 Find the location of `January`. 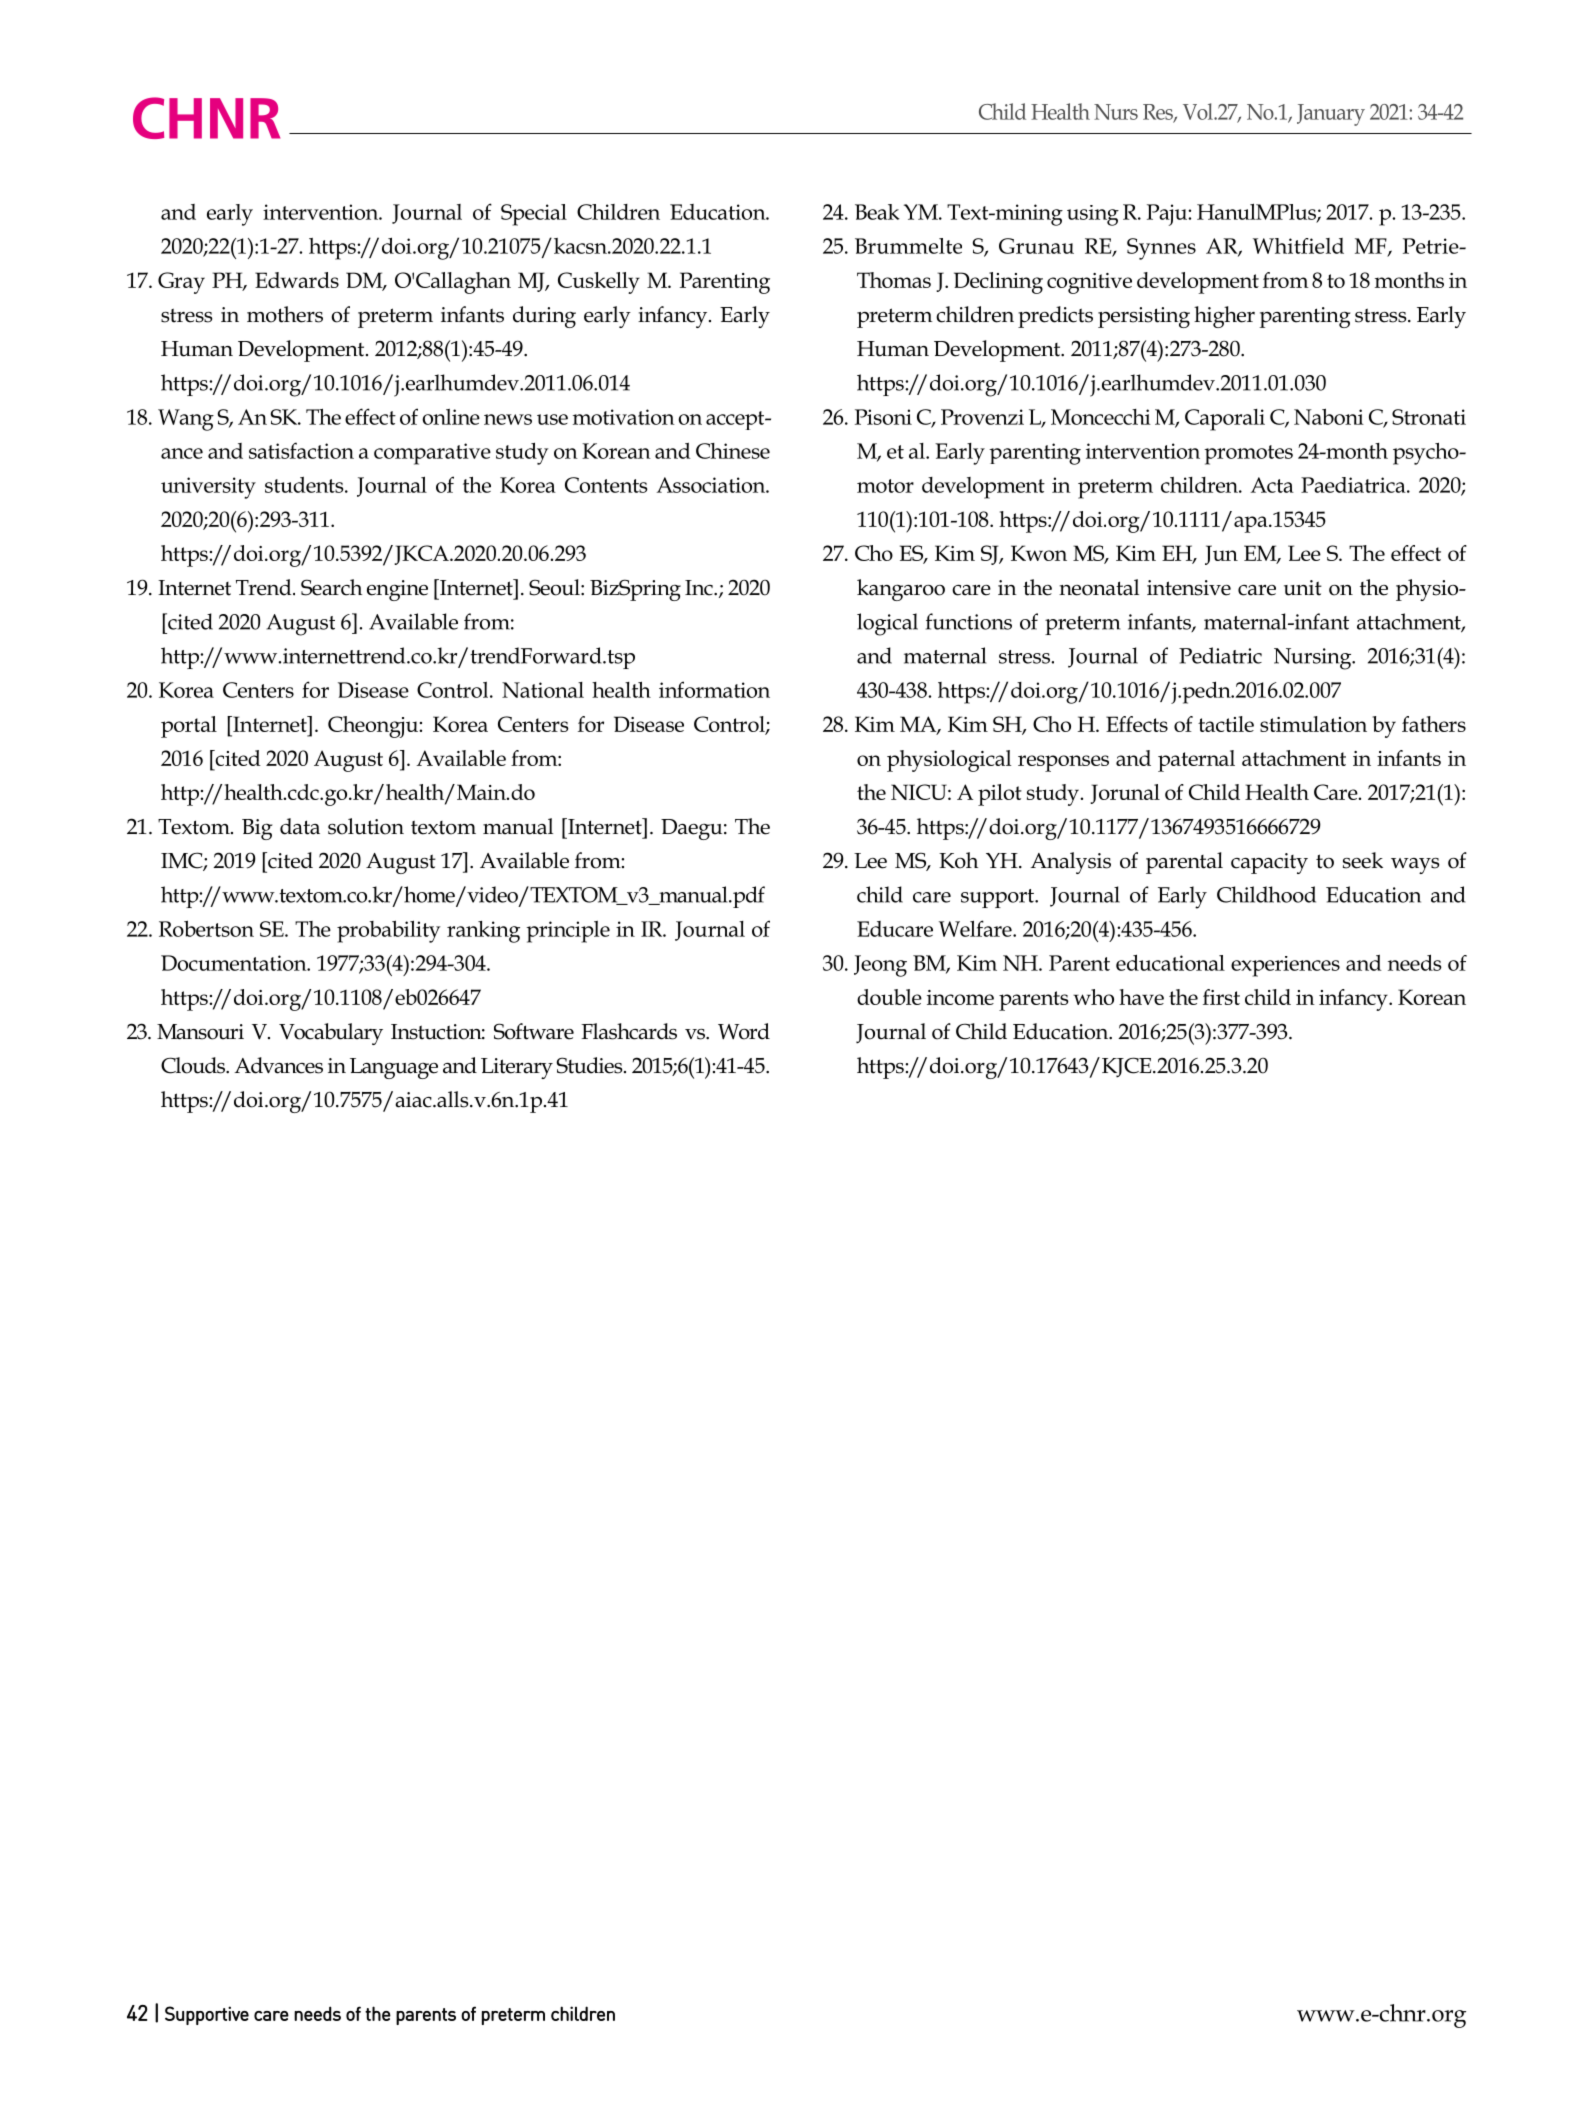

January is located at coordinates (1331, 115).
